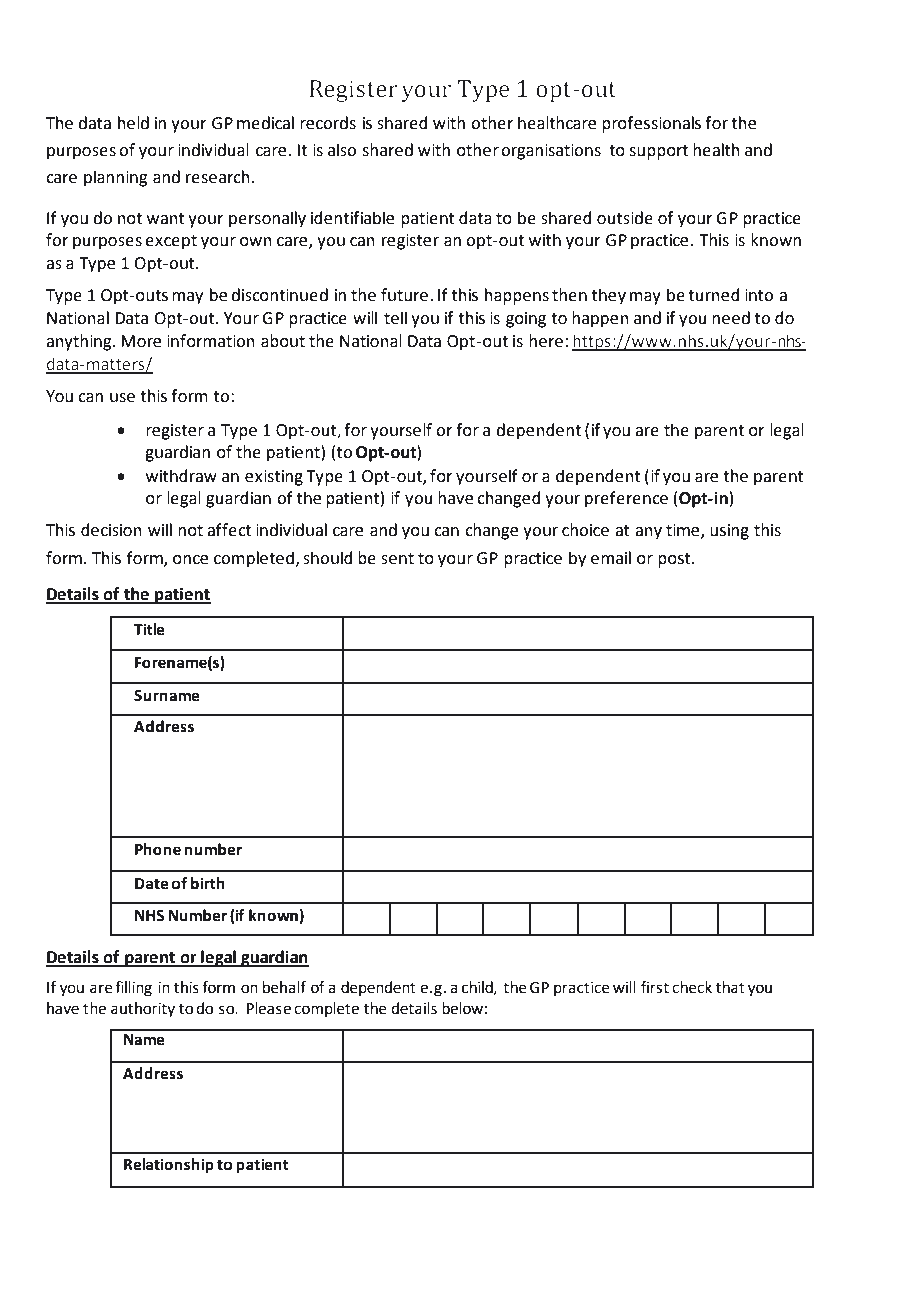 The image size is (924, 1308). I want to click on Relationship, so click(169, 1166).
